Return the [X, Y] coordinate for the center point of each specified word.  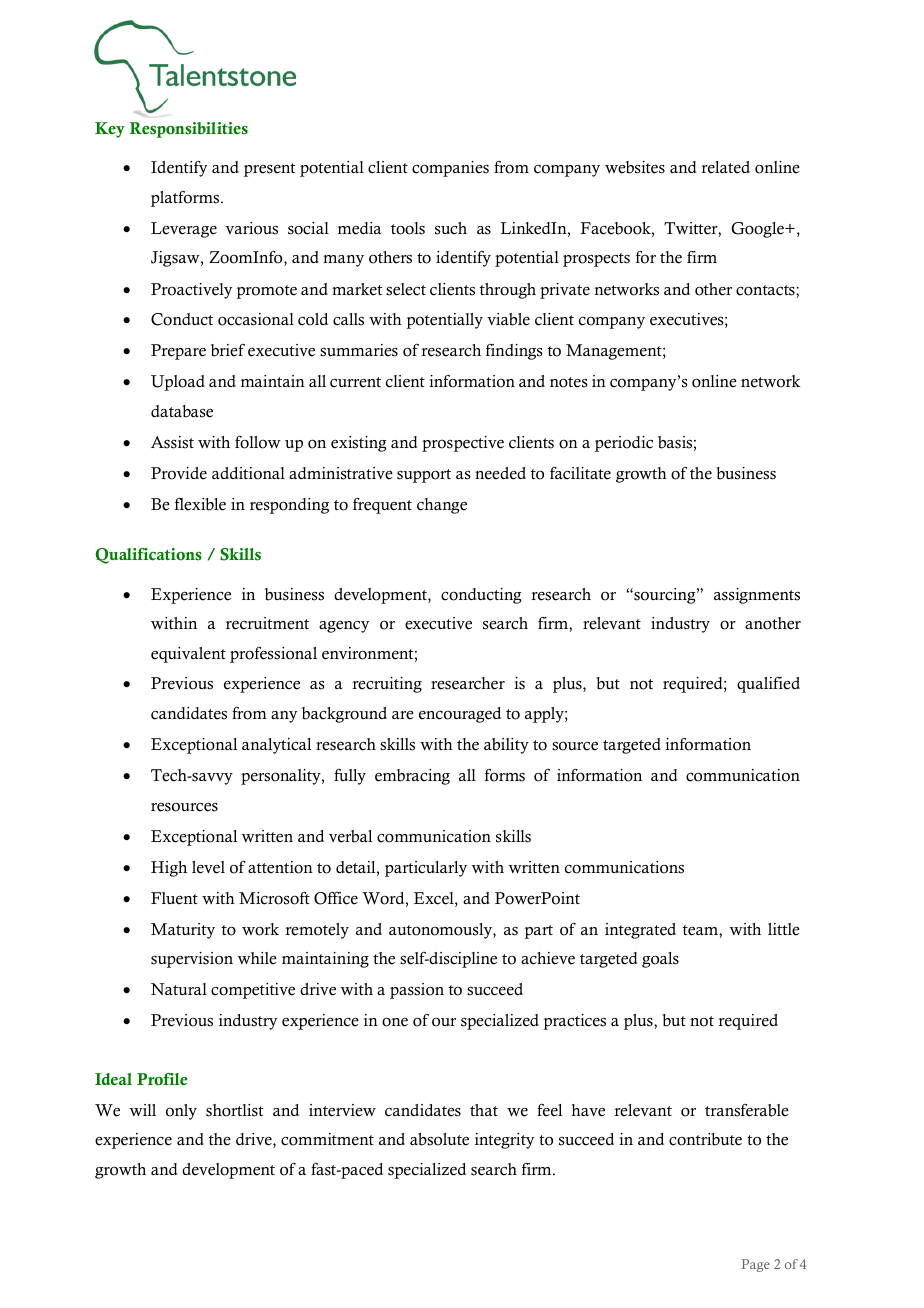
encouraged [460, 715]
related [725, 167]
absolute [439, 1139]
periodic [624, 444]
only [181, 1112]
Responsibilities [188, 130]
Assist [172, 442]
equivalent [188, 655]
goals [660, 960]
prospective [463, 444]
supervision [192, 960]
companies [450, 169]
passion [417, 991]
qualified [768, 685]
